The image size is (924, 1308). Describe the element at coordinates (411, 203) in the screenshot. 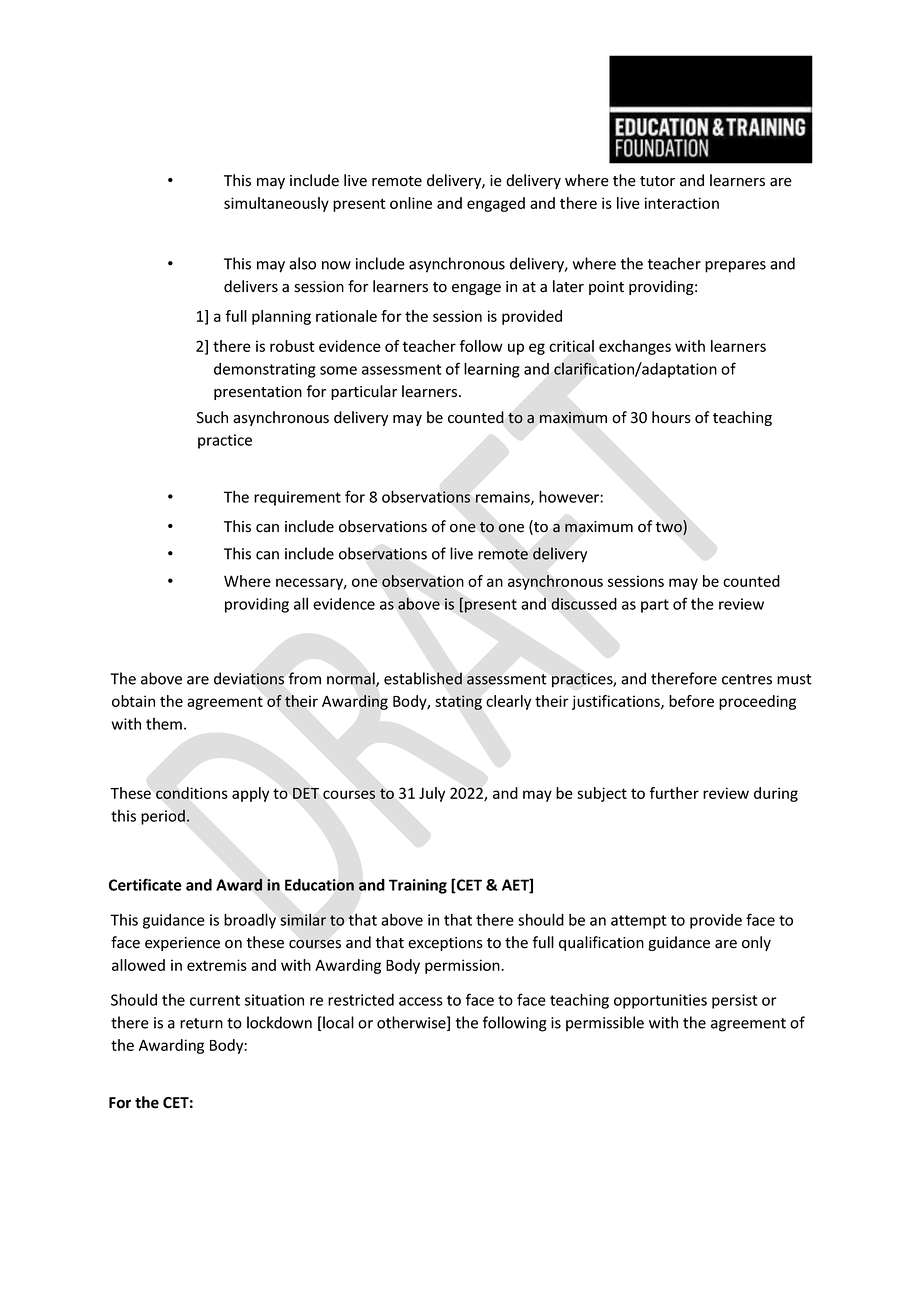

I see `online` at that location.
